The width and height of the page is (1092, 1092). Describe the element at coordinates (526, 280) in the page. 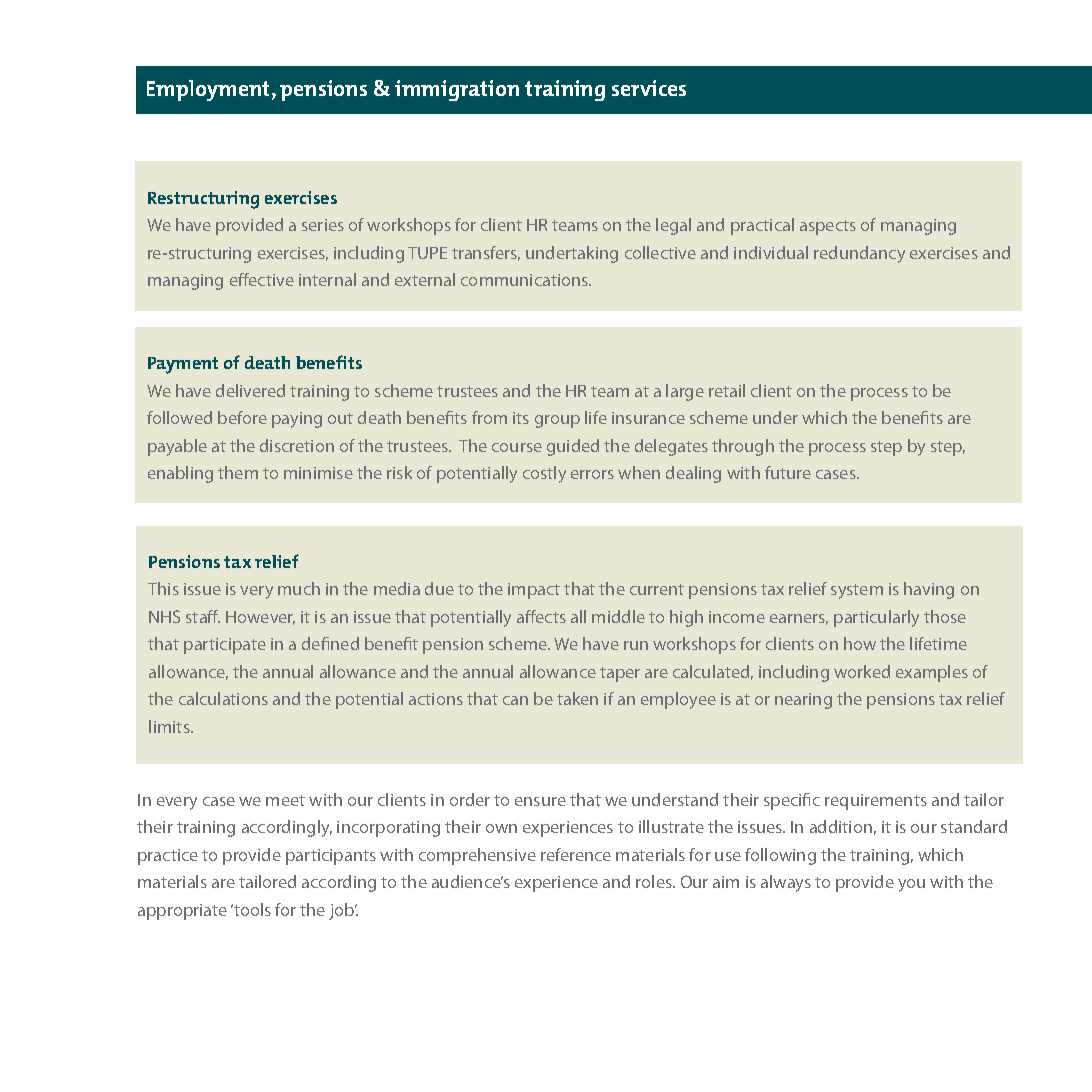

I see `communications` at that location.
